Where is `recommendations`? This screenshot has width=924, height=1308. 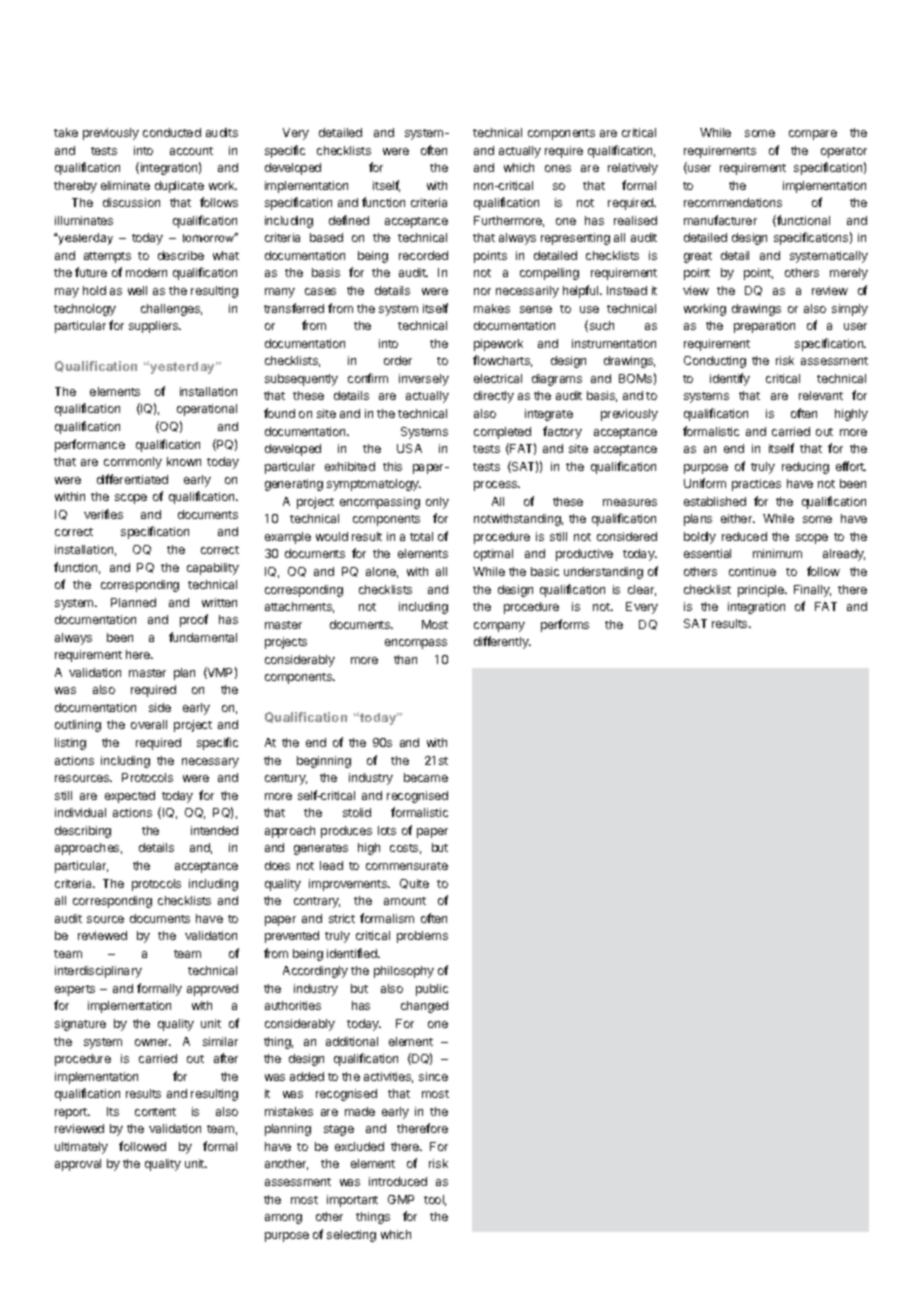 recommendations is located at coordinates (733, 202).
